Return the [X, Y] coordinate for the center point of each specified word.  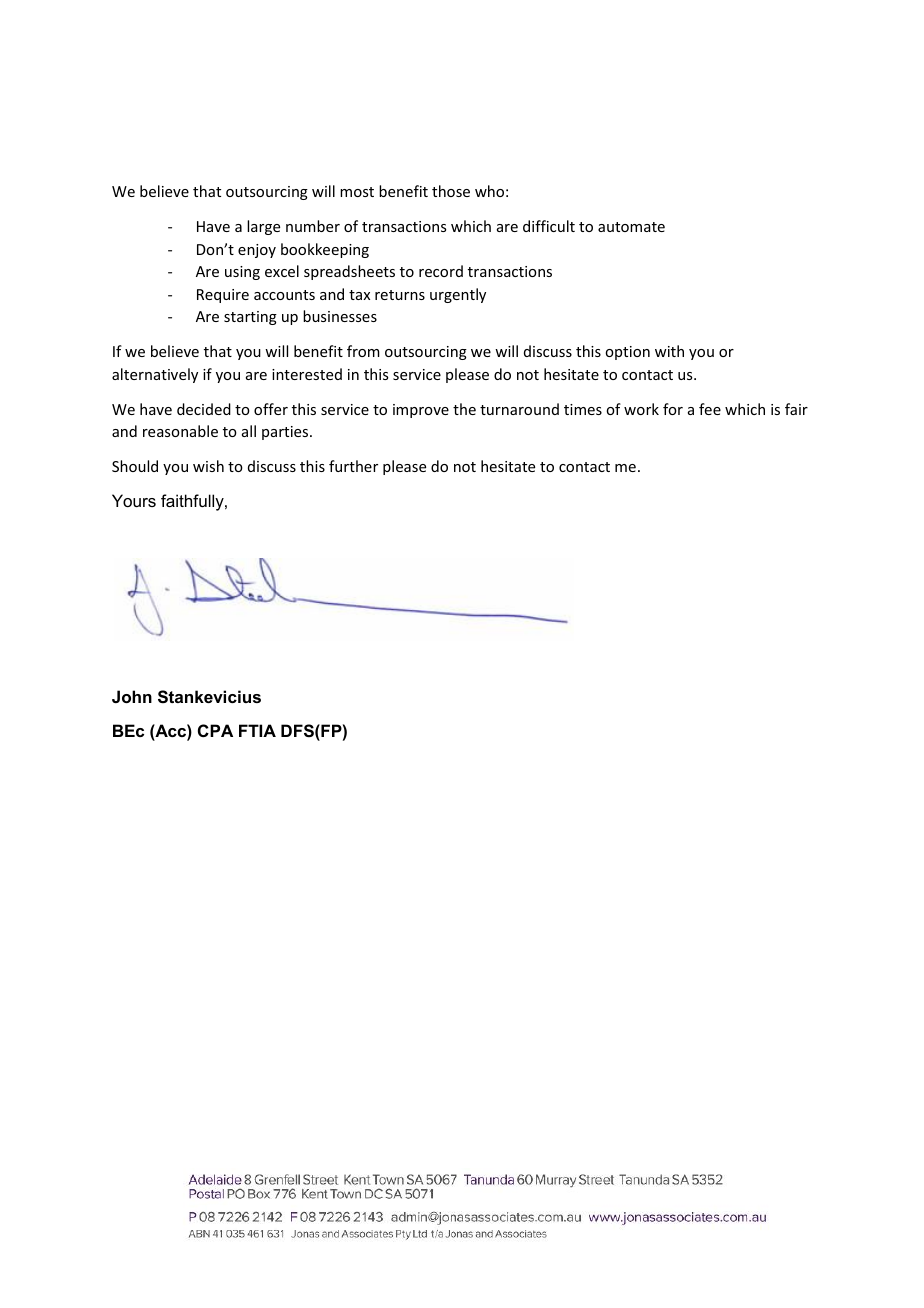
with [669, 351]
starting [250, 318]
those [451, 191]
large [263, 227]
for [673, 409]
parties [286, 433]
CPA [215, 730]
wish [208, 466]
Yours [134, 500]
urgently [458, 295]
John [132, 696]
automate [631, 227]
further [353, 466]
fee [710, 409]
